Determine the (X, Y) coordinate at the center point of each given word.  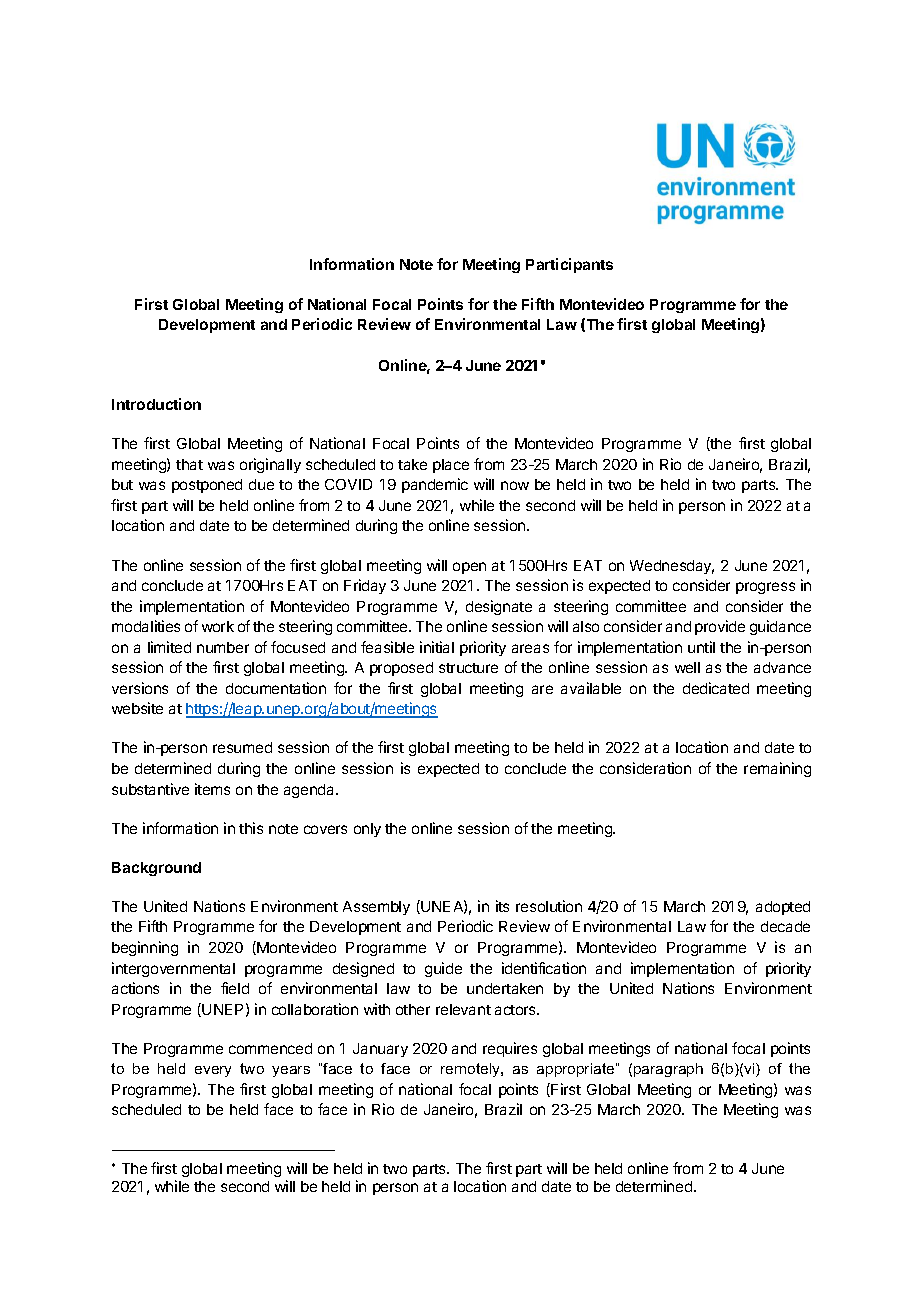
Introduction (156, 404)
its (502, 906)
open (469, 568)
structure (468, 668)
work (218, 626)
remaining (777, 769)
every (213, 1071)
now (515, 485)
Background (156, 869)
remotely (471, 1070)
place (451, 466)
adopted (783, 908)
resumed (242, 747)
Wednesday (672, 567)
